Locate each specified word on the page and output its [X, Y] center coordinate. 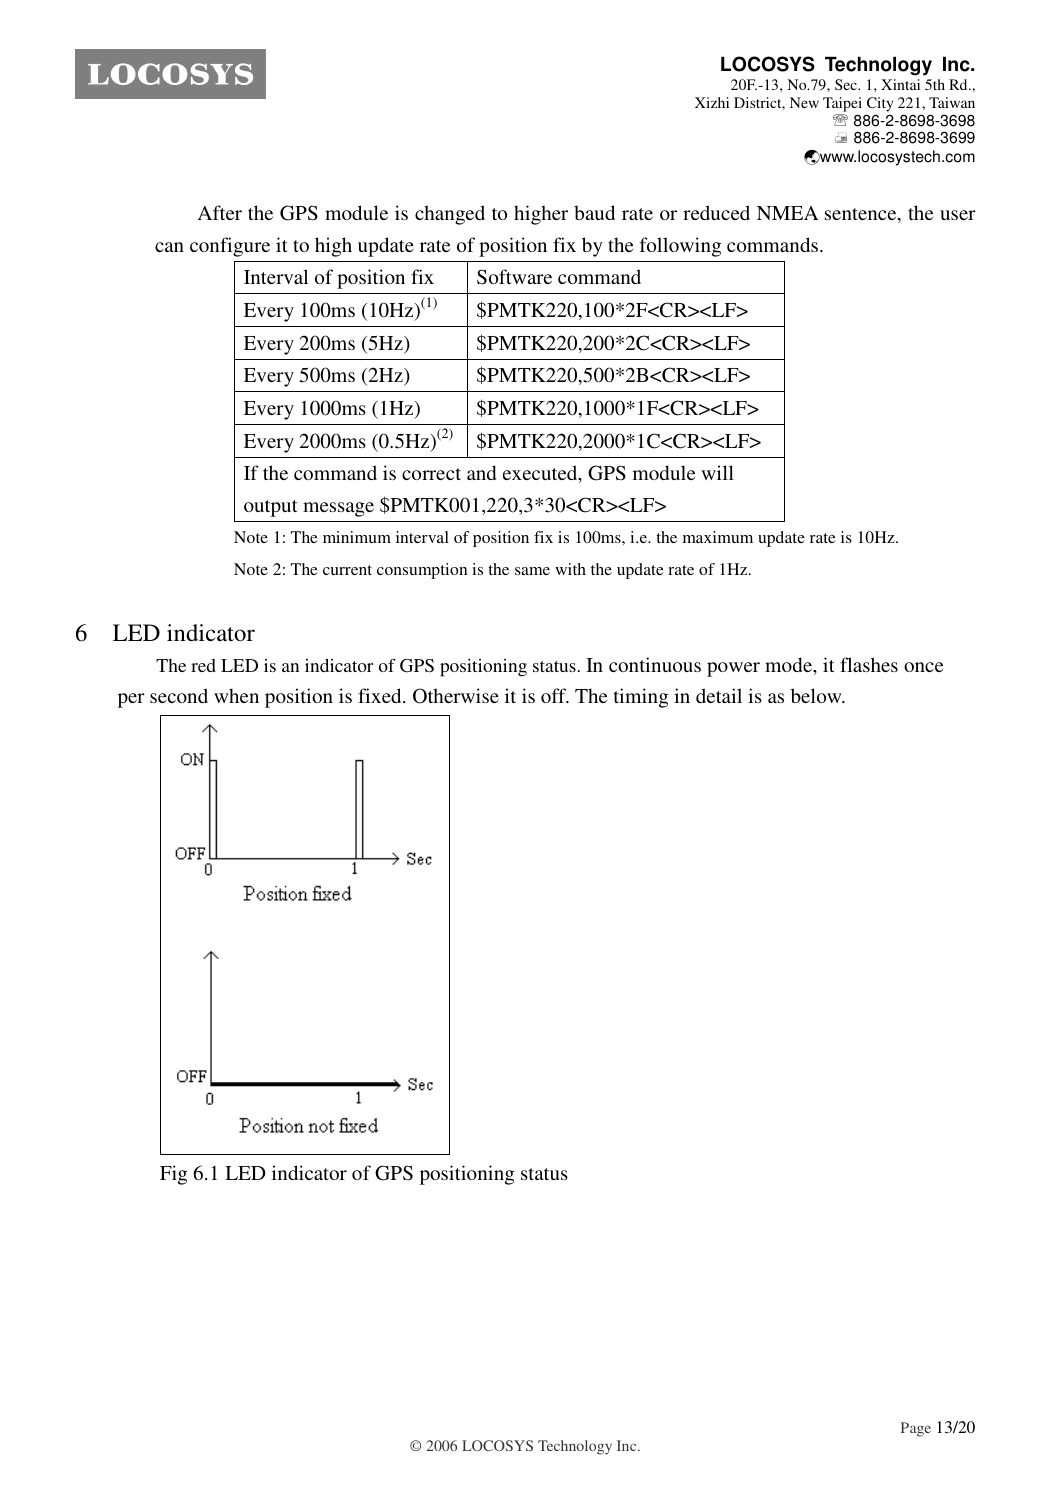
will [717, 472]
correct [431, 474]
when [236, 695]
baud [594, 212]
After [219, 212]
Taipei [842, 104]
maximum [718, 537]
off [555, 695]
